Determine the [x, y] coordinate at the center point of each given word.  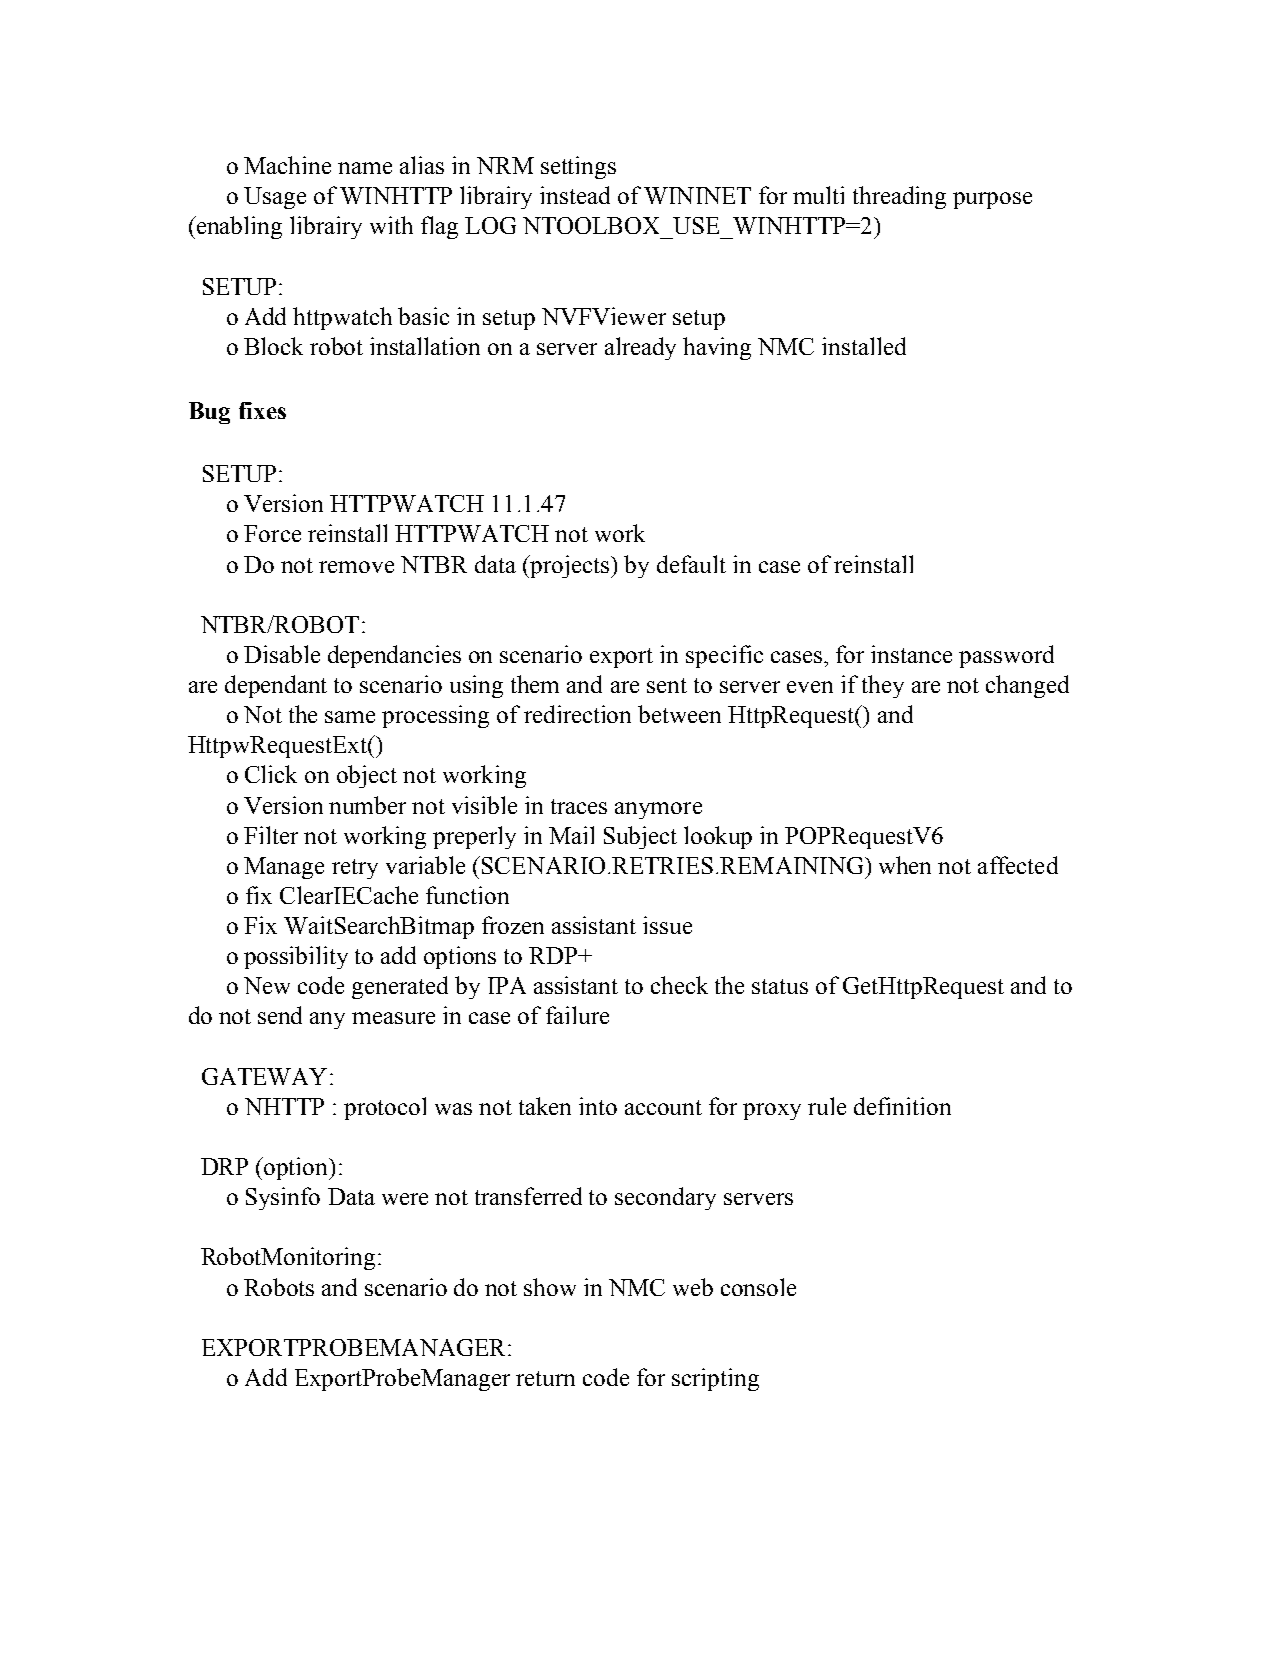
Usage [275, 198]
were [405, 1199]
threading [899, 197]
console [758, 1287]
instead [575, 195]
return [545, 1378]
